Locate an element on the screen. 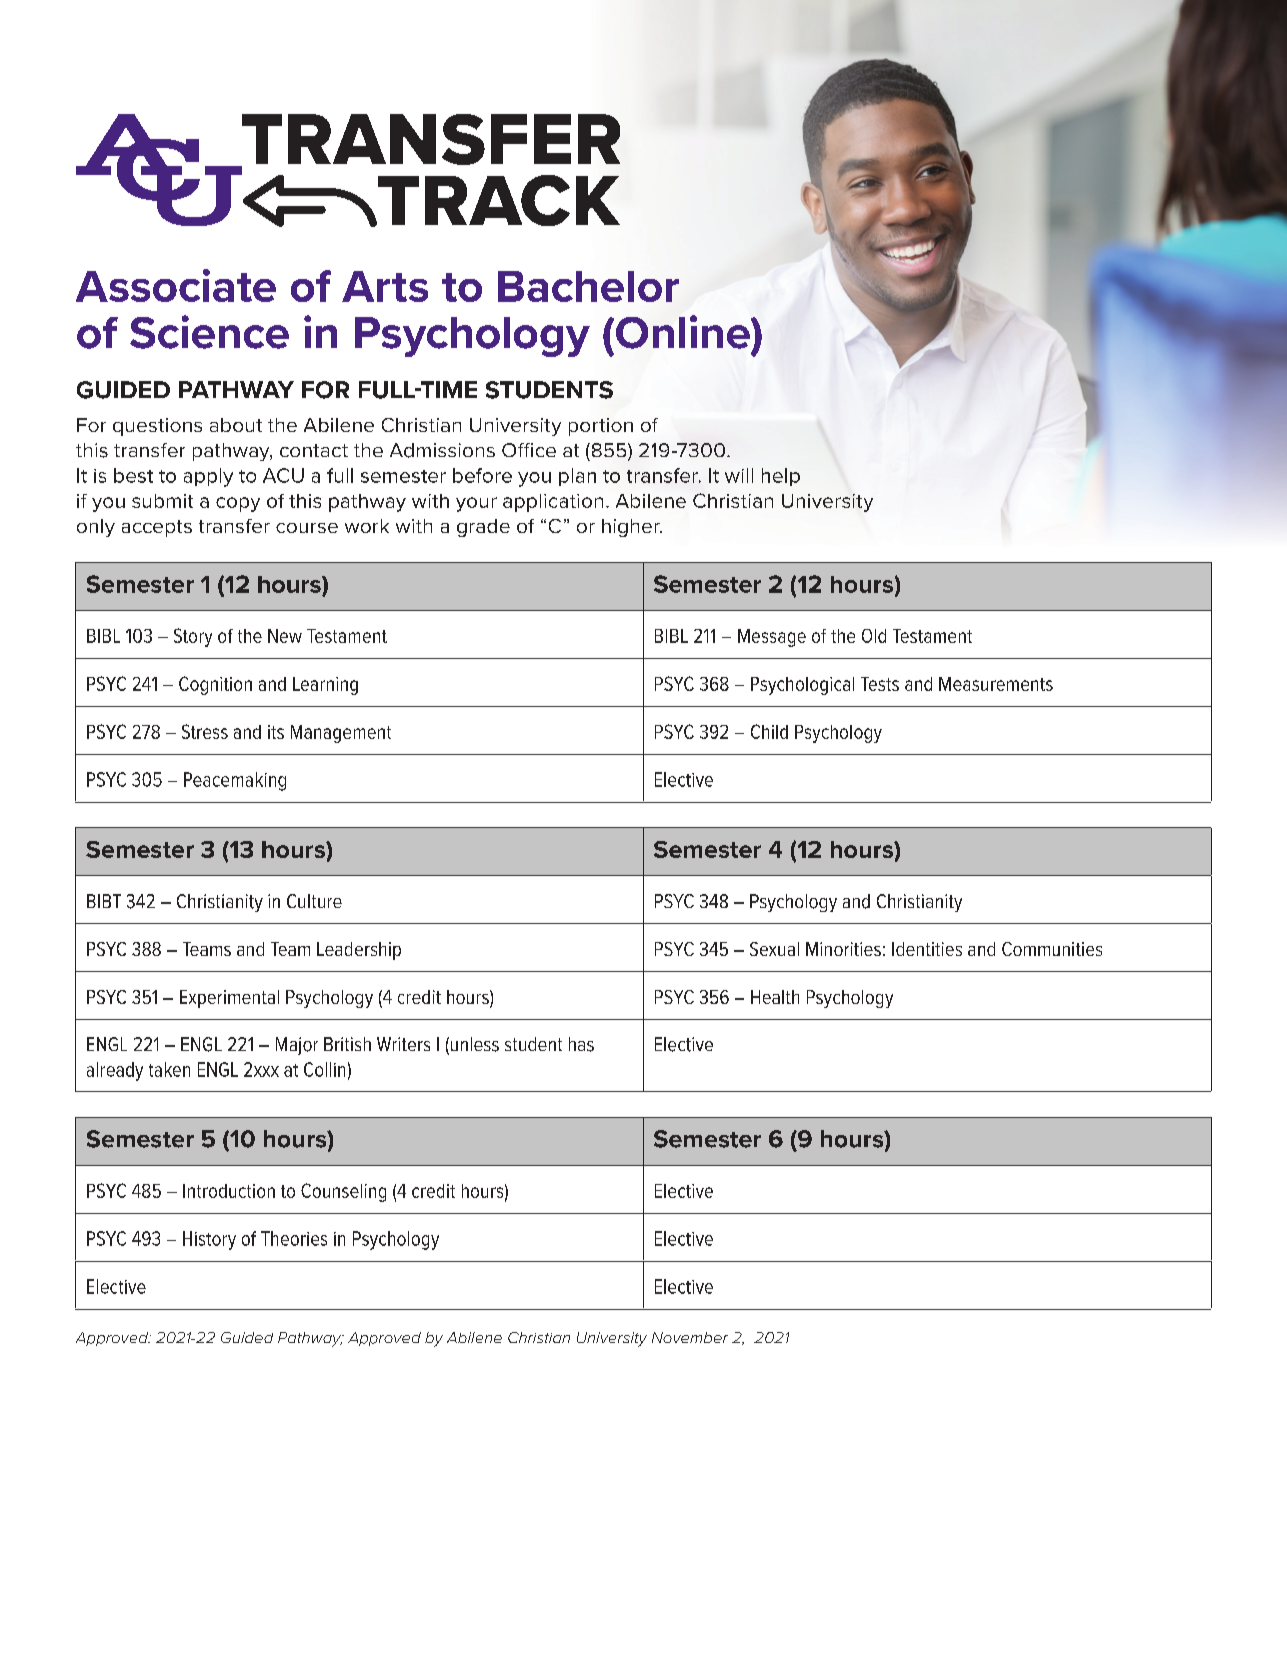 Image resolution: width=1287 pixels, height=1666 pixels. November is located at coordinates (690, 1337).
